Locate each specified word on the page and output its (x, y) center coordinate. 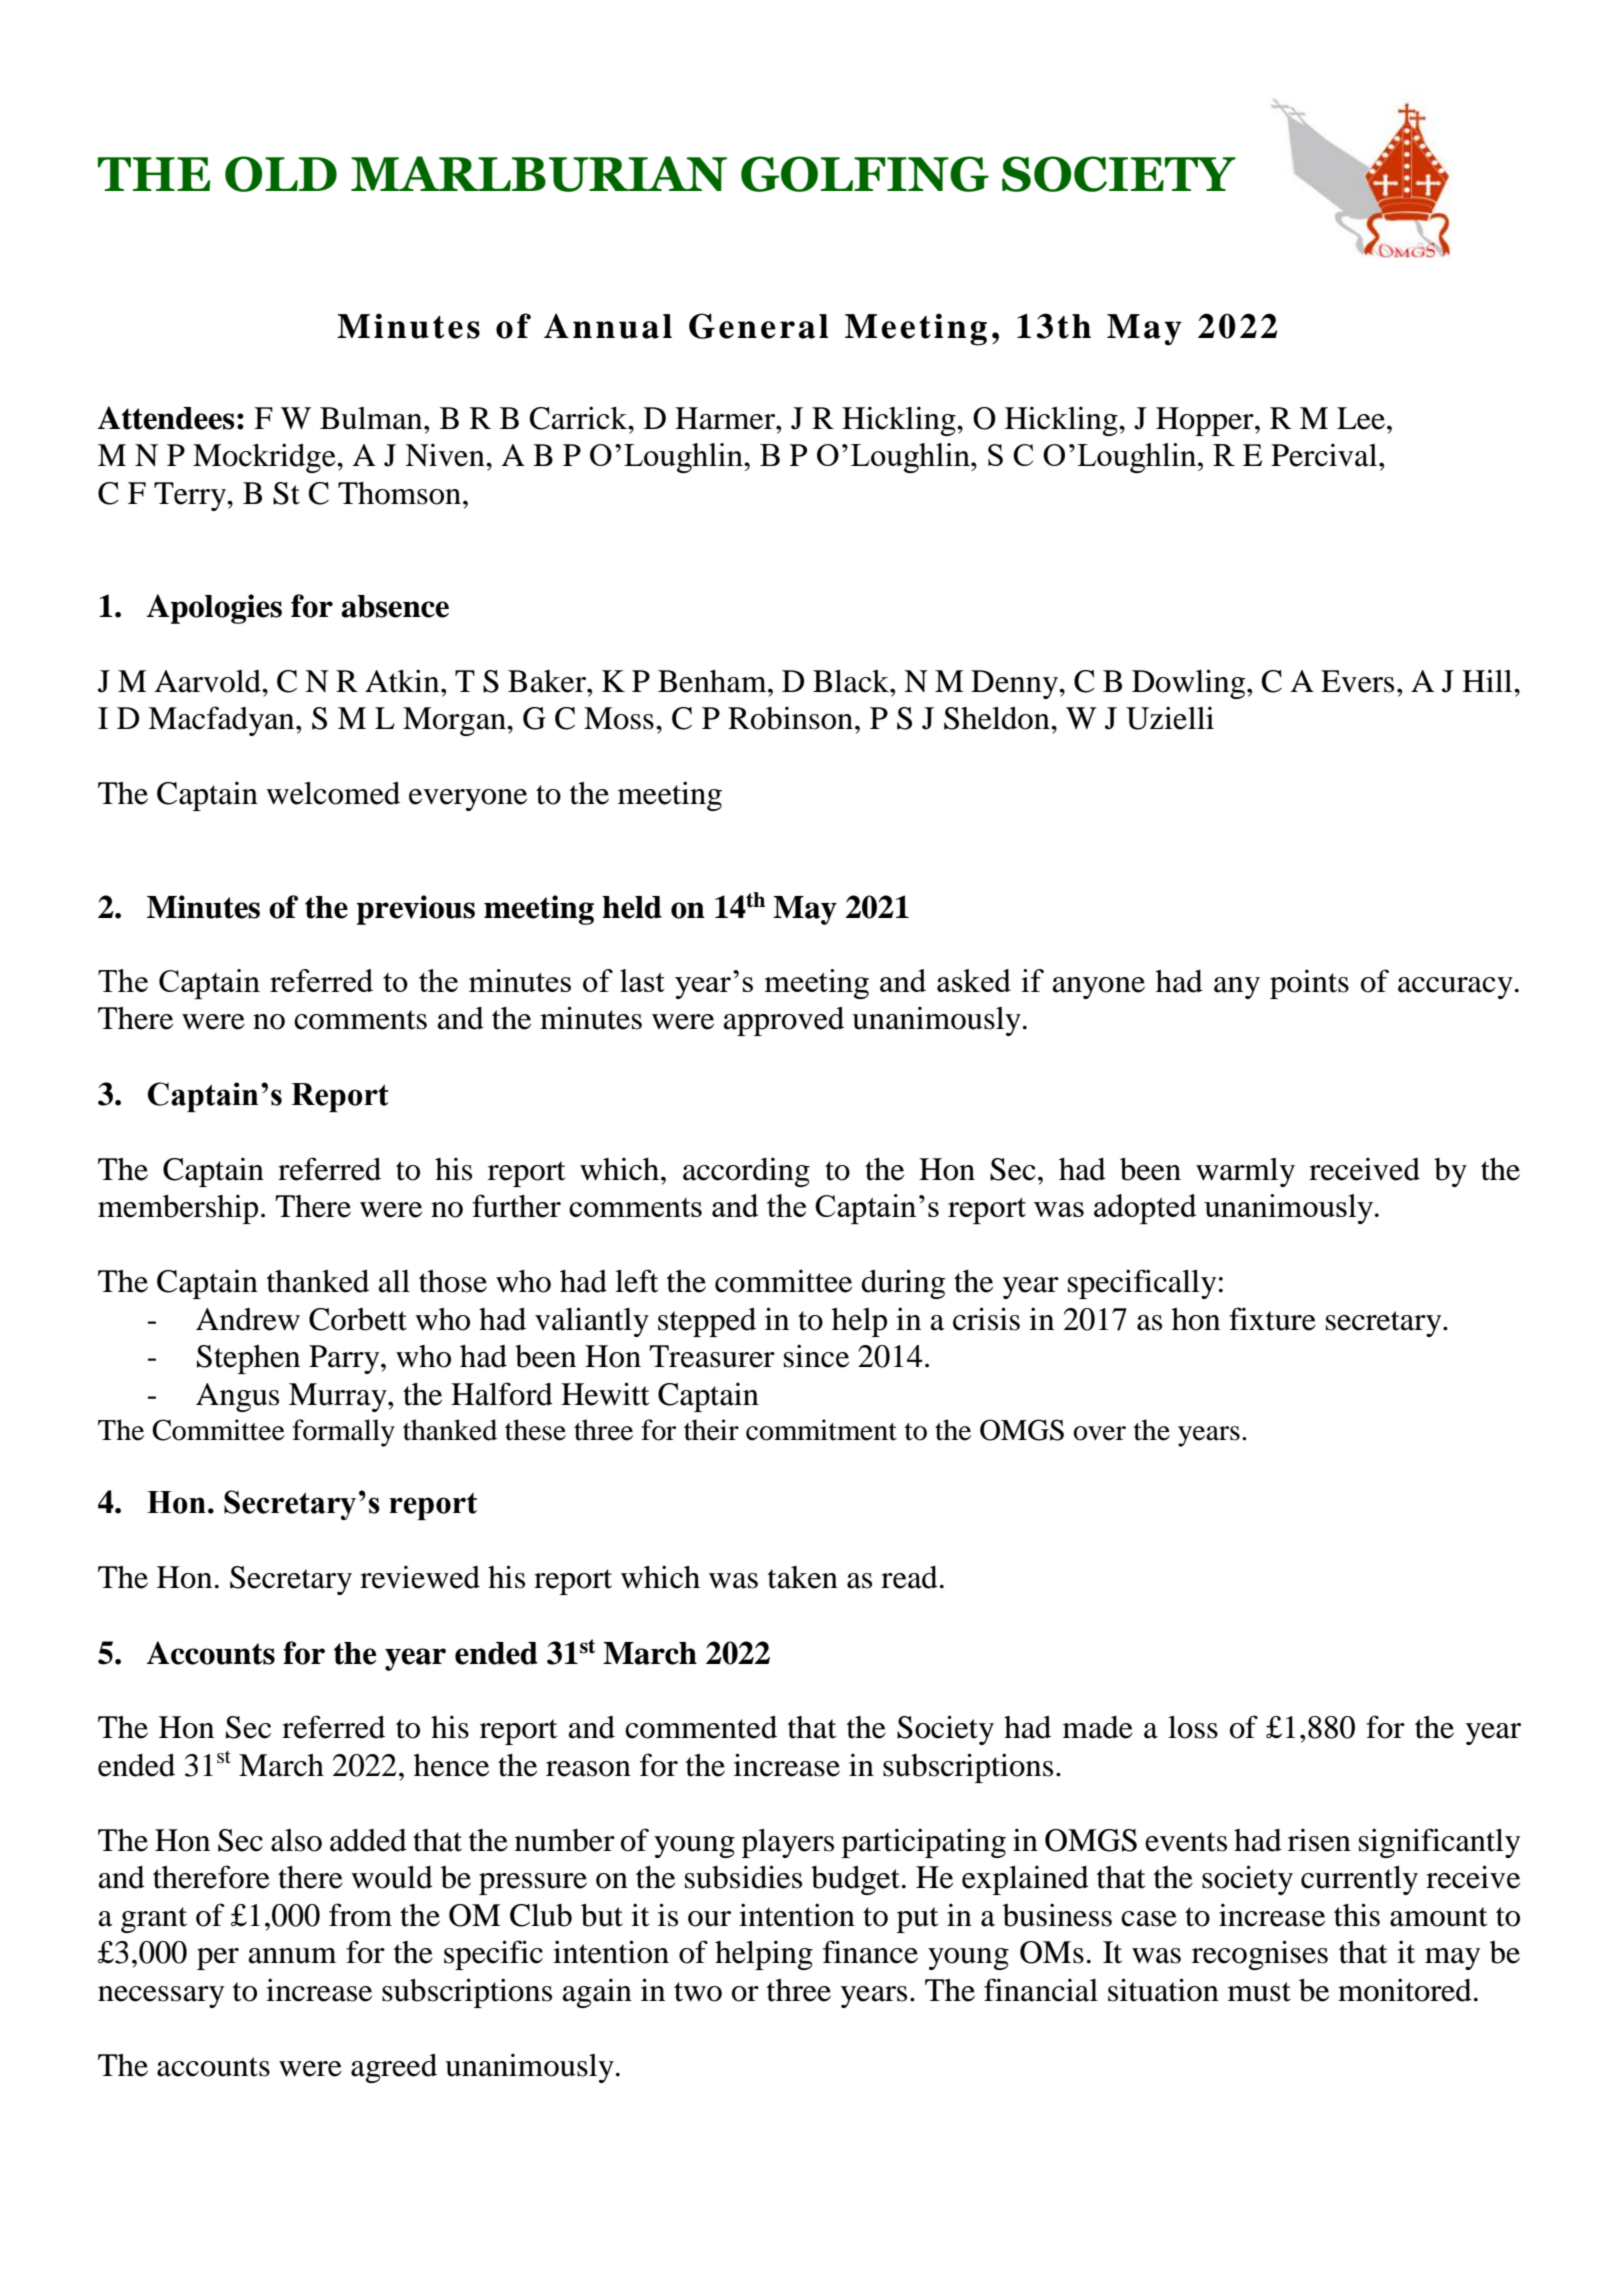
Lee (1361, 418)
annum (292, 1956)
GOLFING (865, 174)
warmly (1245, 1172)
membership (178, 1209)
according (746, 1172)
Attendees (166, 418)
